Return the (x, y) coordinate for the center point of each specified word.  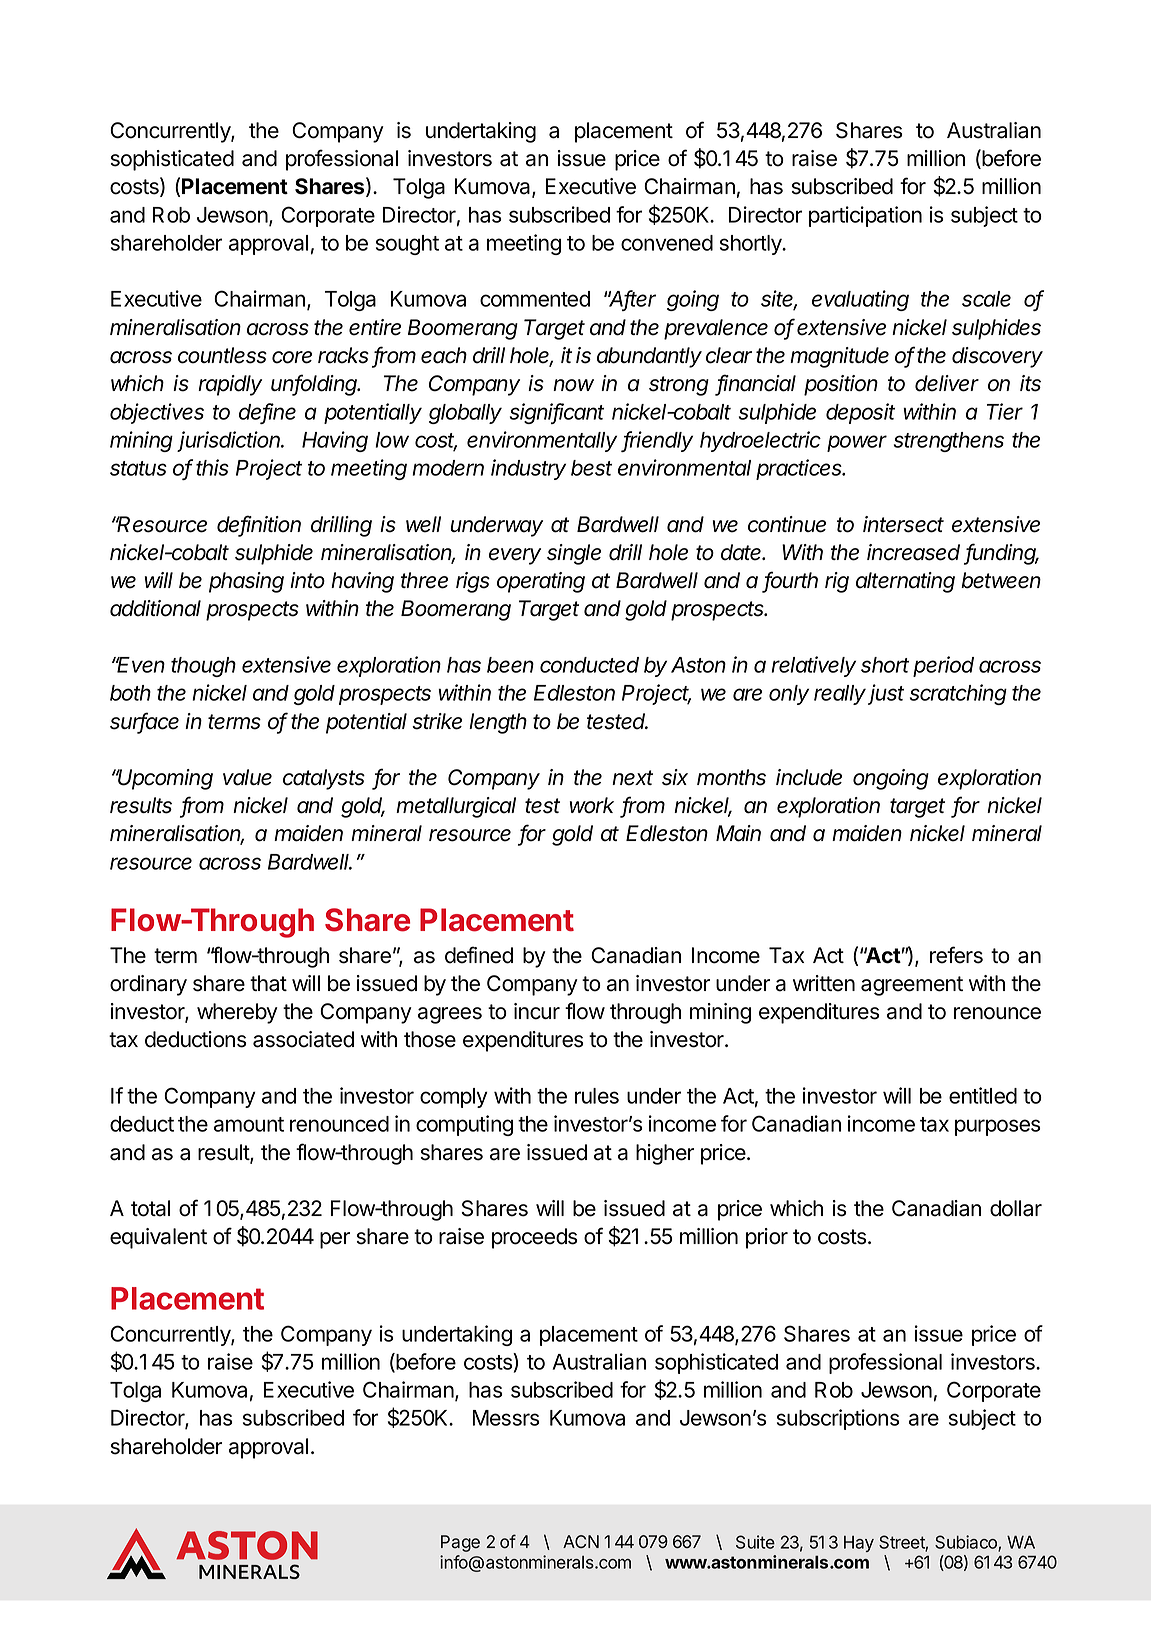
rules (597, 1096)
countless (222, 355)
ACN (581, 1541)
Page (460, 1543)
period (943, 666)
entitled (983, 1095)
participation (865, 216)
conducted (589, 665)
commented (535, 299)
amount (249, 1124)
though (203, 667)
